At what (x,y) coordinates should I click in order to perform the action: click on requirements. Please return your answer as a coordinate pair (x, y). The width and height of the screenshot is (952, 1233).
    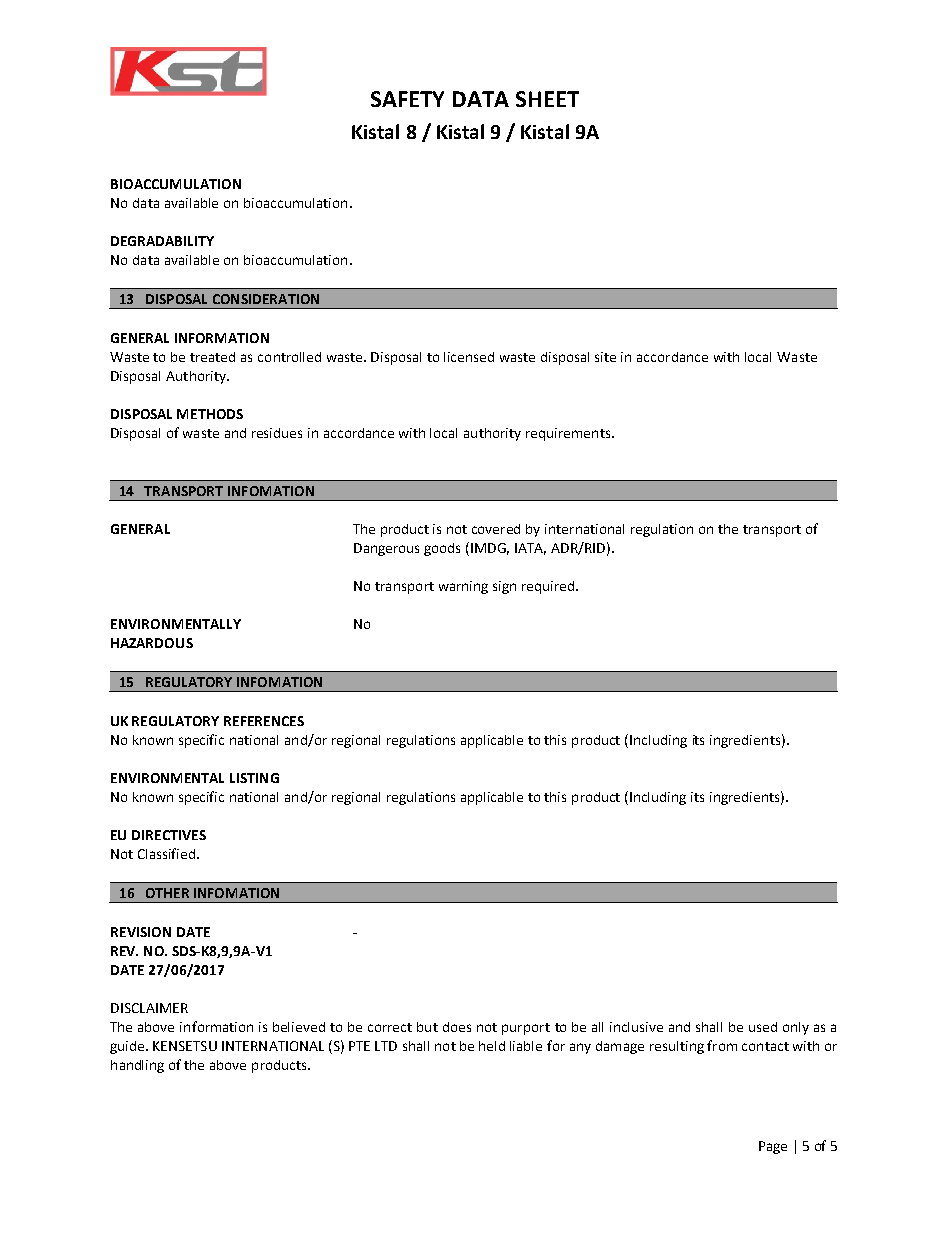
    Looking at the image, I should click on (569, 434).
